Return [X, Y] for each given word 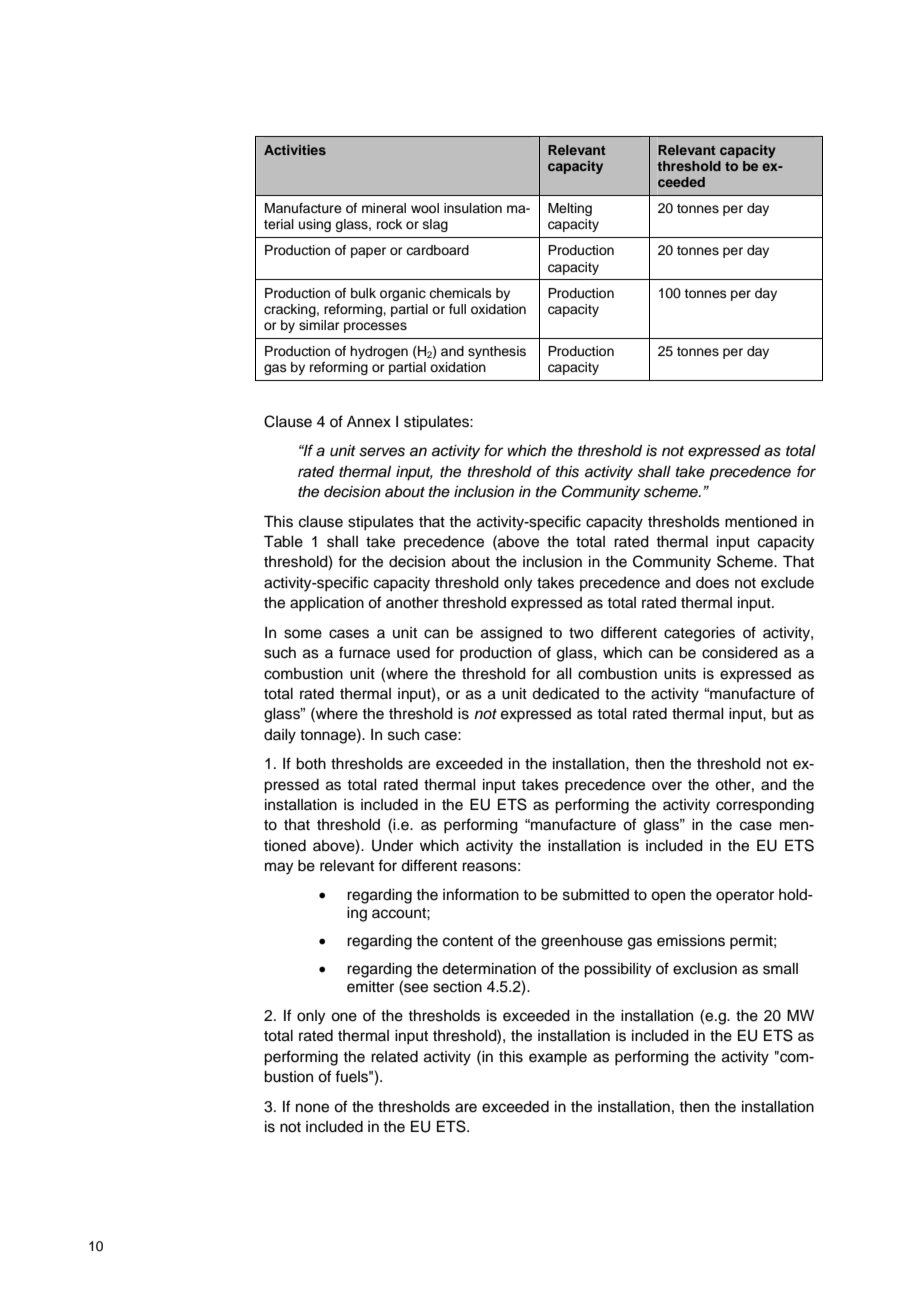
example [558, 1058]
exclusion [705, 969]
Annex [369, 422]
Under [392, 846]
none [312, 1108]
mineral [384, 208]
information [481, 894]
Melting [570, 209]
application [327, 604]
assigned [511, 634]
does [712, 583]
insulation [473, 208]
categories [699, 634]
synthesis [497, 352]
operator [745, 897]
